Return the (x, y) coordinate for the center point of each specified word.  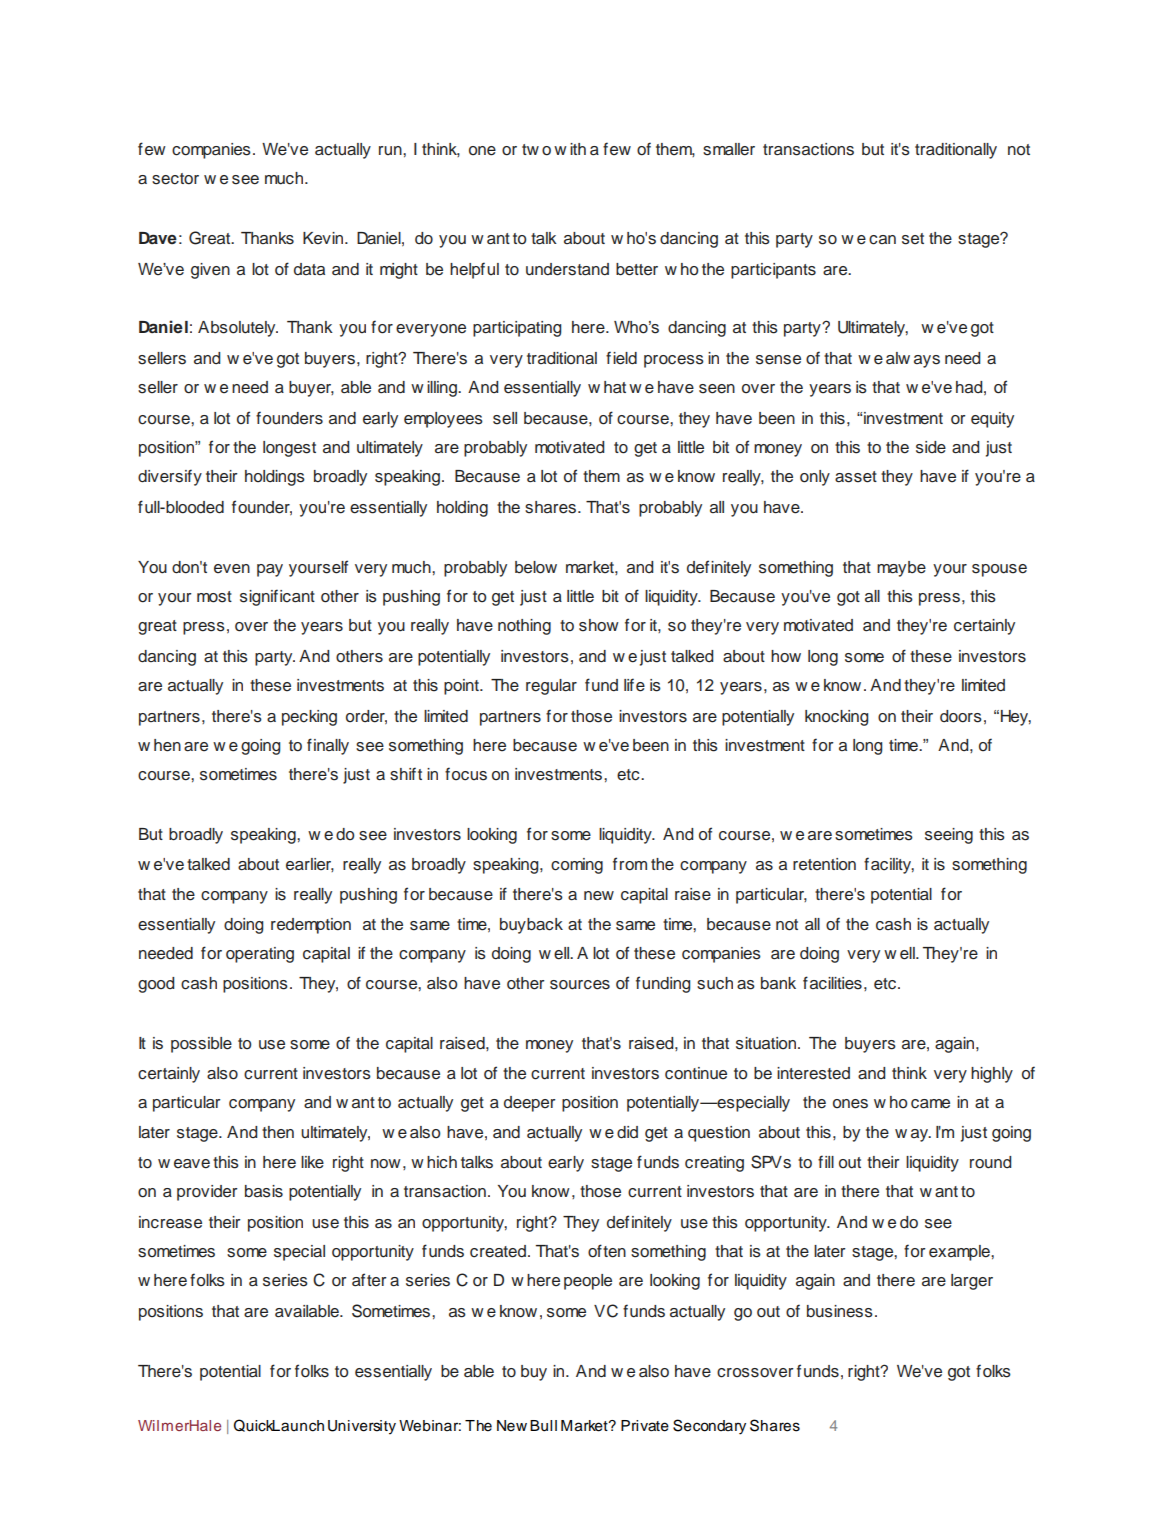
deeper (530, 1104)
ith (578, 149)
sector (175, 179)
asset (856, 477)
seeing (949, 836)
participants (773, 271)
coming (577, 866)
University (362, 1427)
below (536, 567)
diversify (170, 477)
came (930, 1104)
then (278, 1132)
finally (328, 746)
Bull (543, 1426)
